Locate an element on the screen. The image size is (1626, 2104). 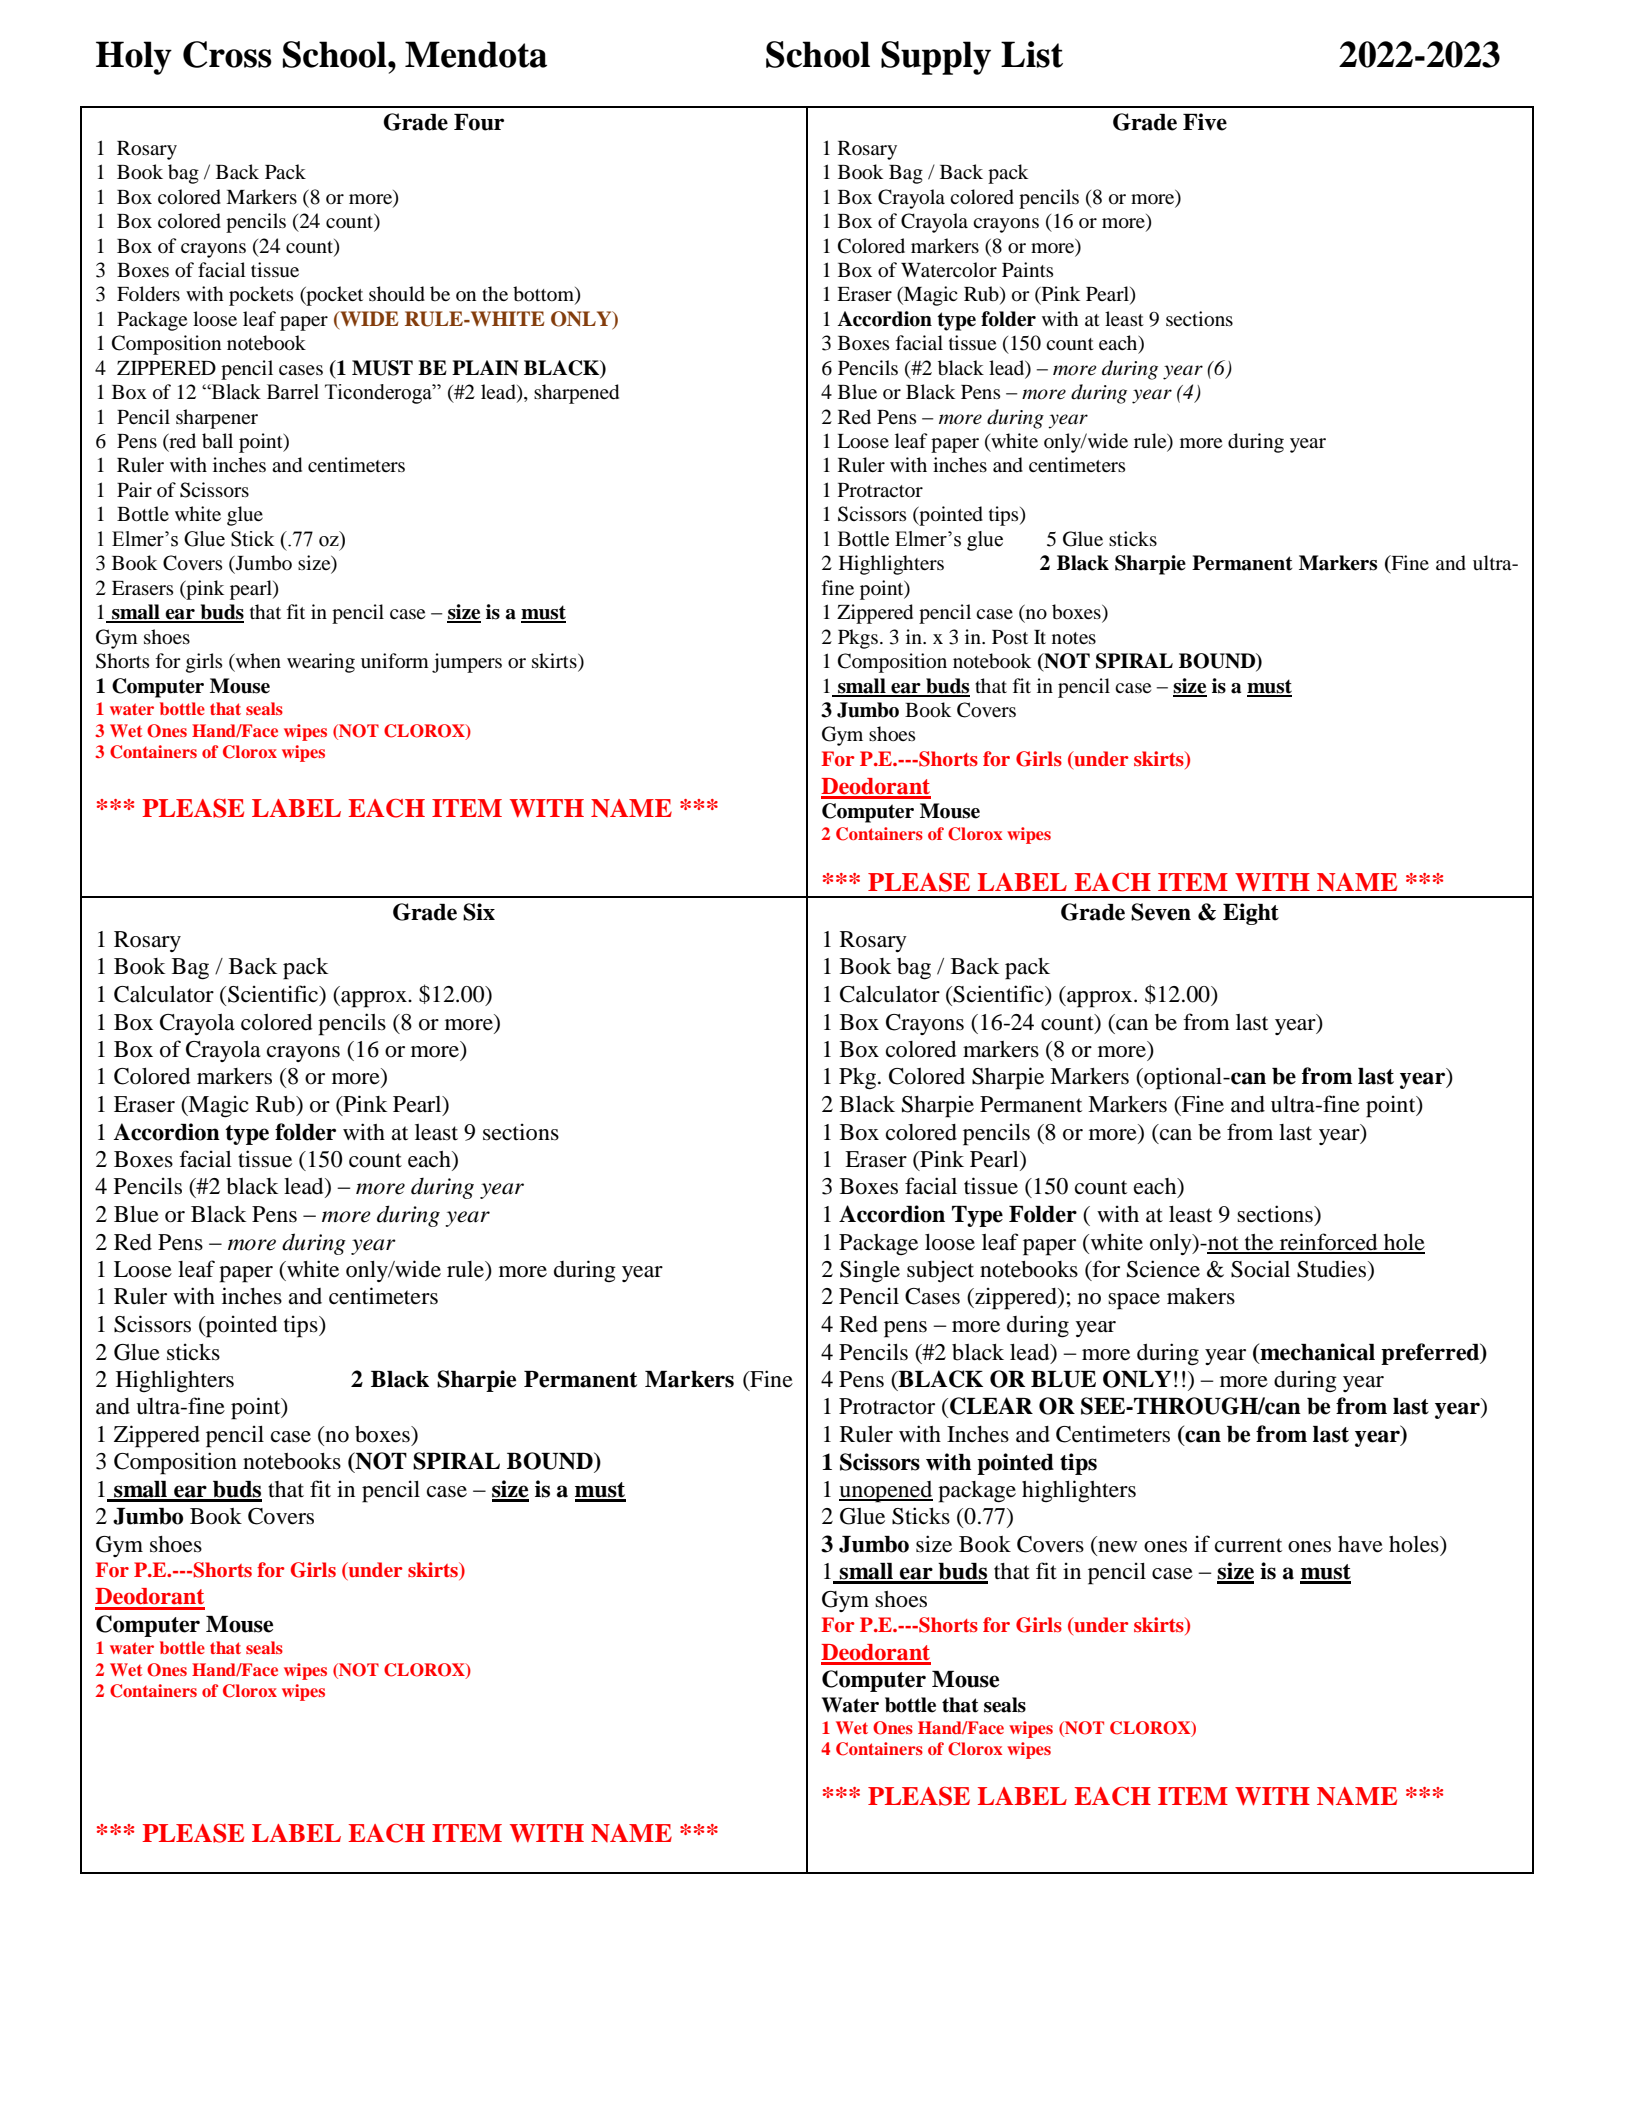
Five is located at coordinates (1205, 122).
